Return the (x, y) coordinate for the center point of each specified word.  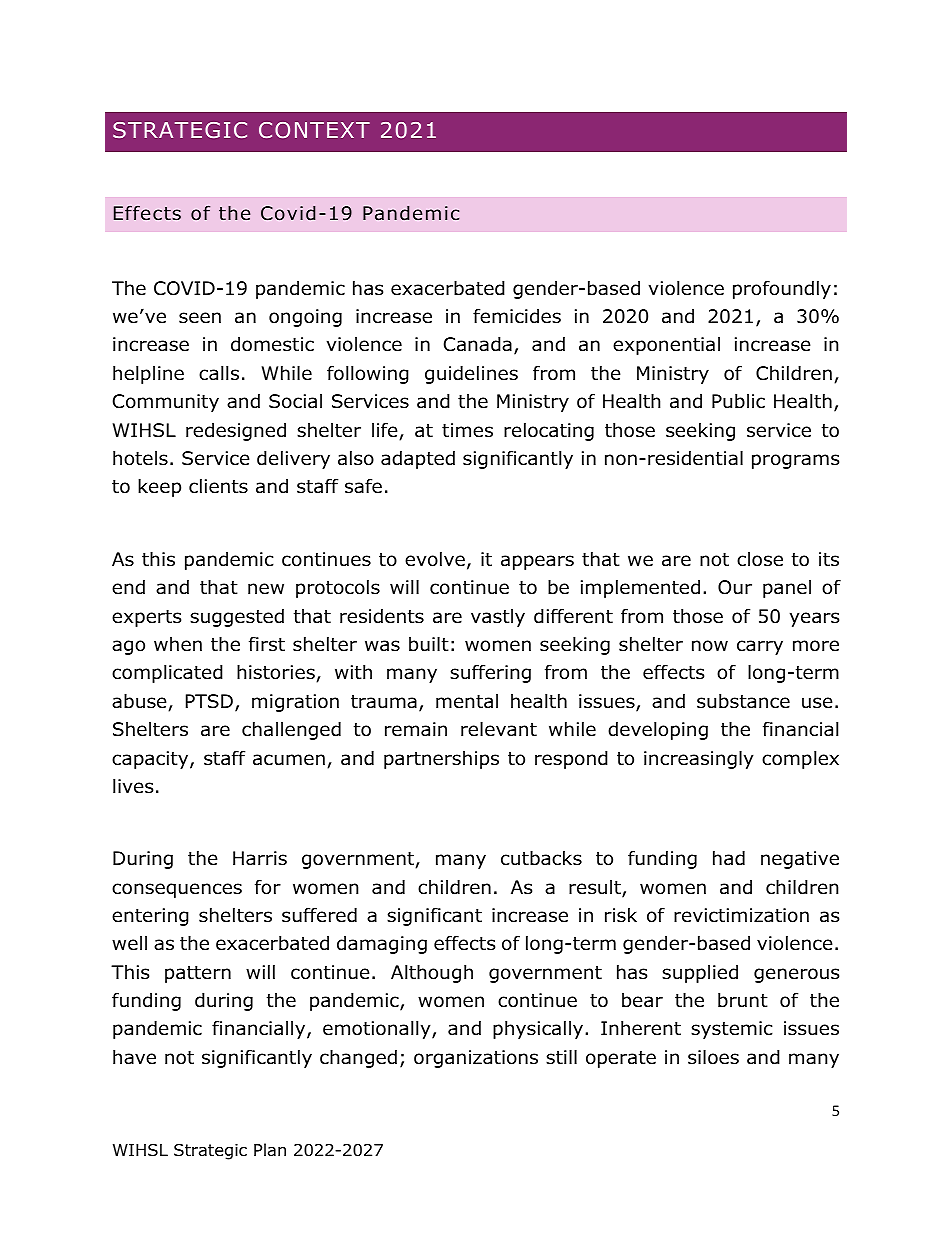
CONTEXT (314, 130)
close (760, 559)
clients (218, 486)
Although (432, 973)
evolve (435, 559)
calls (219, 373)
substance (743, 701)
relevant (499, 729)
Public (738, 401)
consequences (177, 890)
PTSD (209, 701)
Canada (478, 344)
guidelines (471, 374)
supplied (700, 973)
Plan (270, 1150)
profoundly (782, 289)
